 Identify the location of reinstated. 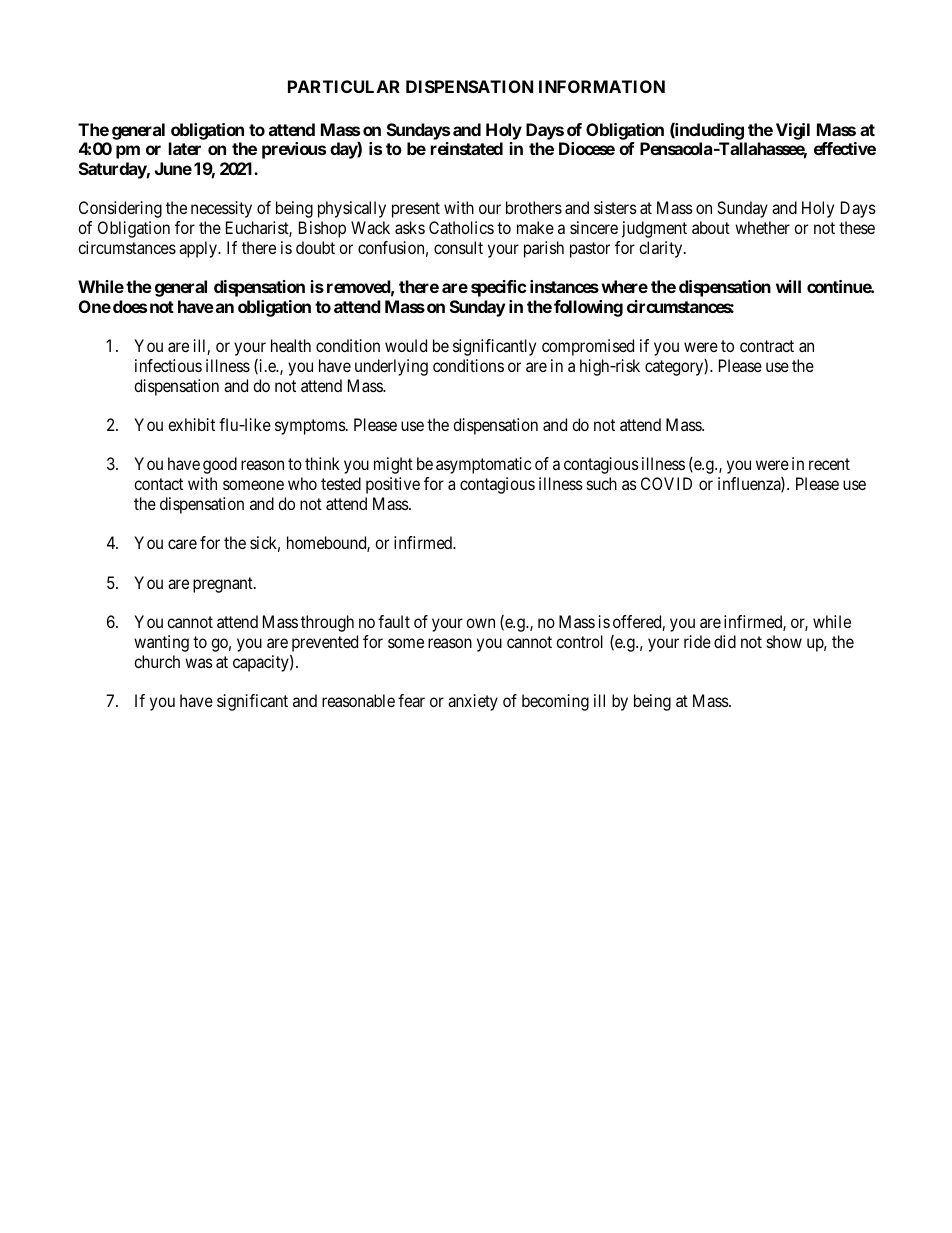
(467, 148).
